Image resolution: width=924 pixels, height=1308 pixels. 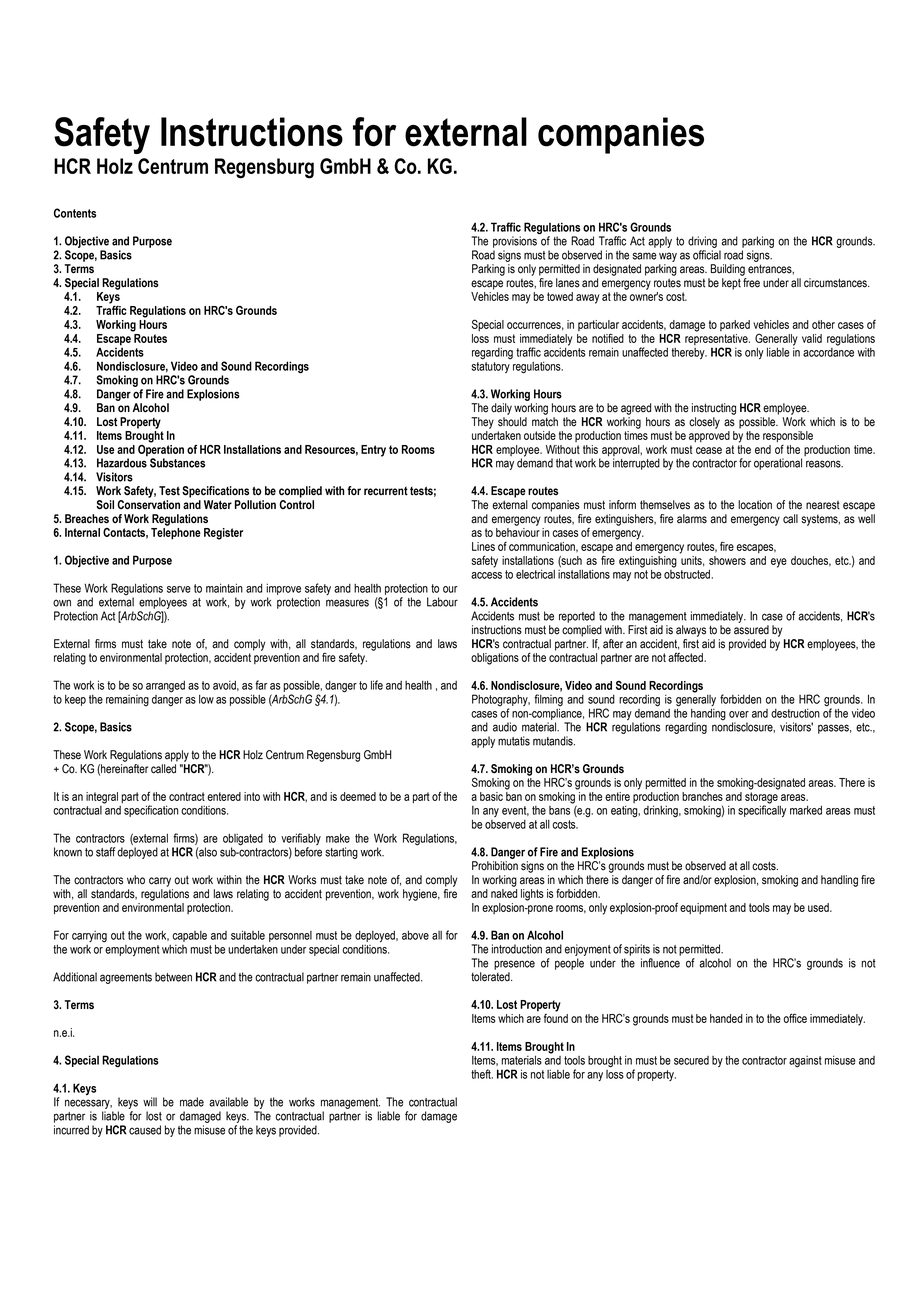 What do you see at coordinates (495, 659) in the document?
I see `obligations` at bounding box center [495, 659].
